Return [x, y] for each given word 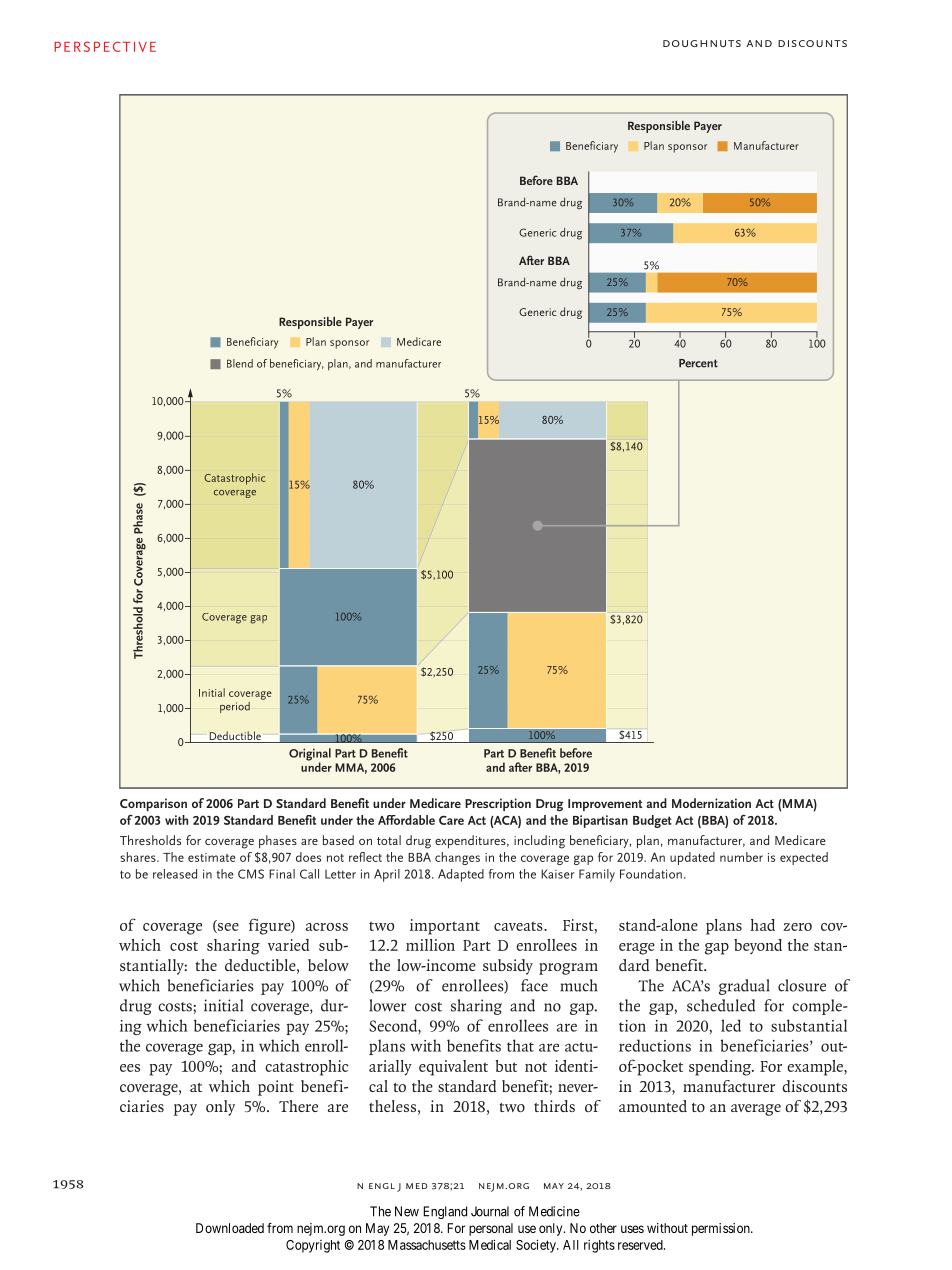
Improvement [605, 805]
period [235, 707]
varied [288, 945]
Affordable [406, 820]
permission [722, 1229]
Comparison [153, 804]
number [741, 857]
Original [310, 755]
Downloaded [230, 1228]
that [520, 1045]
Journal [490, 1211]
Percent [698, 363]
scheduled [721, 1005]
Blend [240, 363]
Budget [652, 821]
